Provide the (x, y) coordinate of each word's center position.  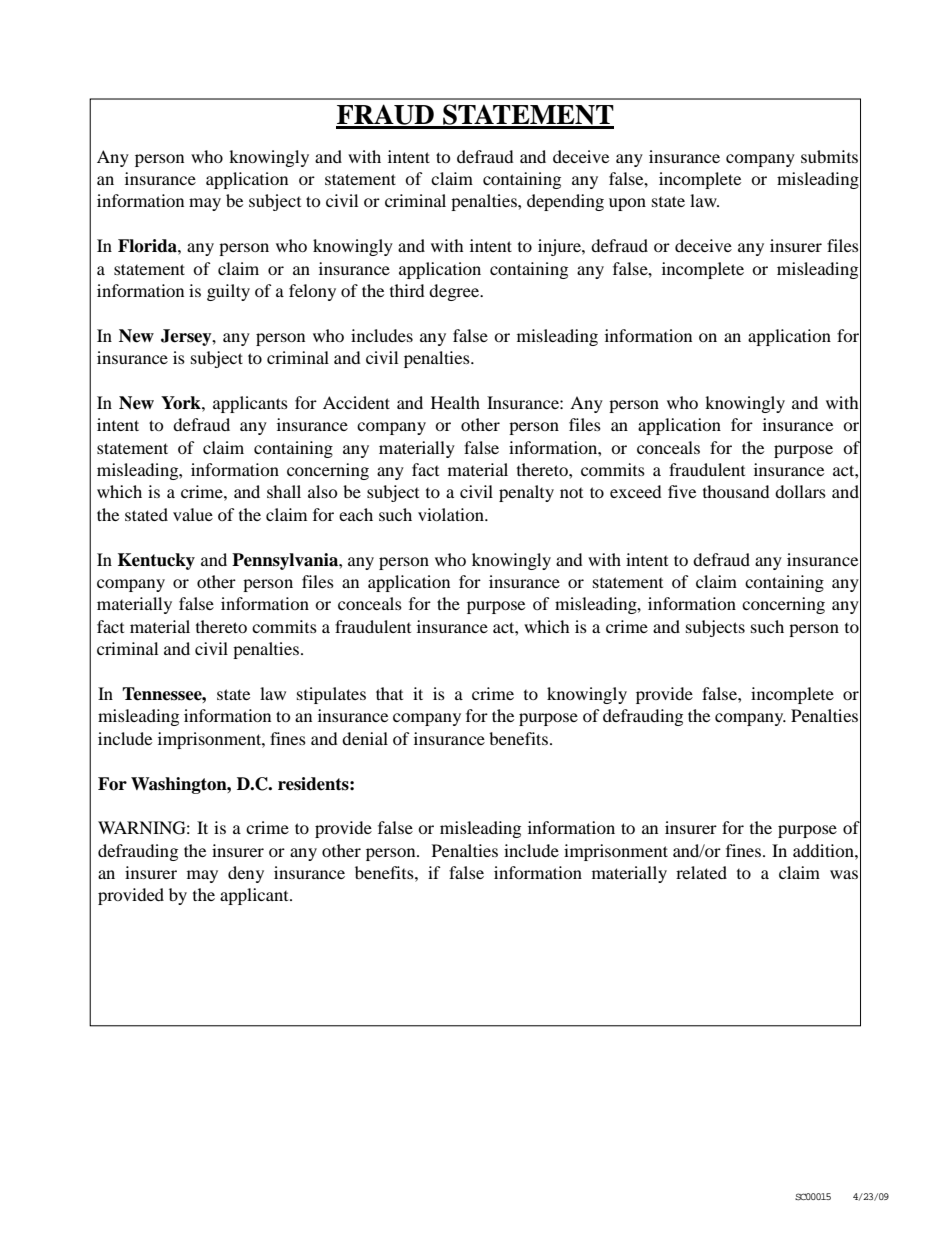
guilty (228, 292)
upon (627, 204)
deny (246, 874)
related (701, 872)
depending (565, 202)
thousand (736, 491)
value (193, 514)
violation (452, 514)
